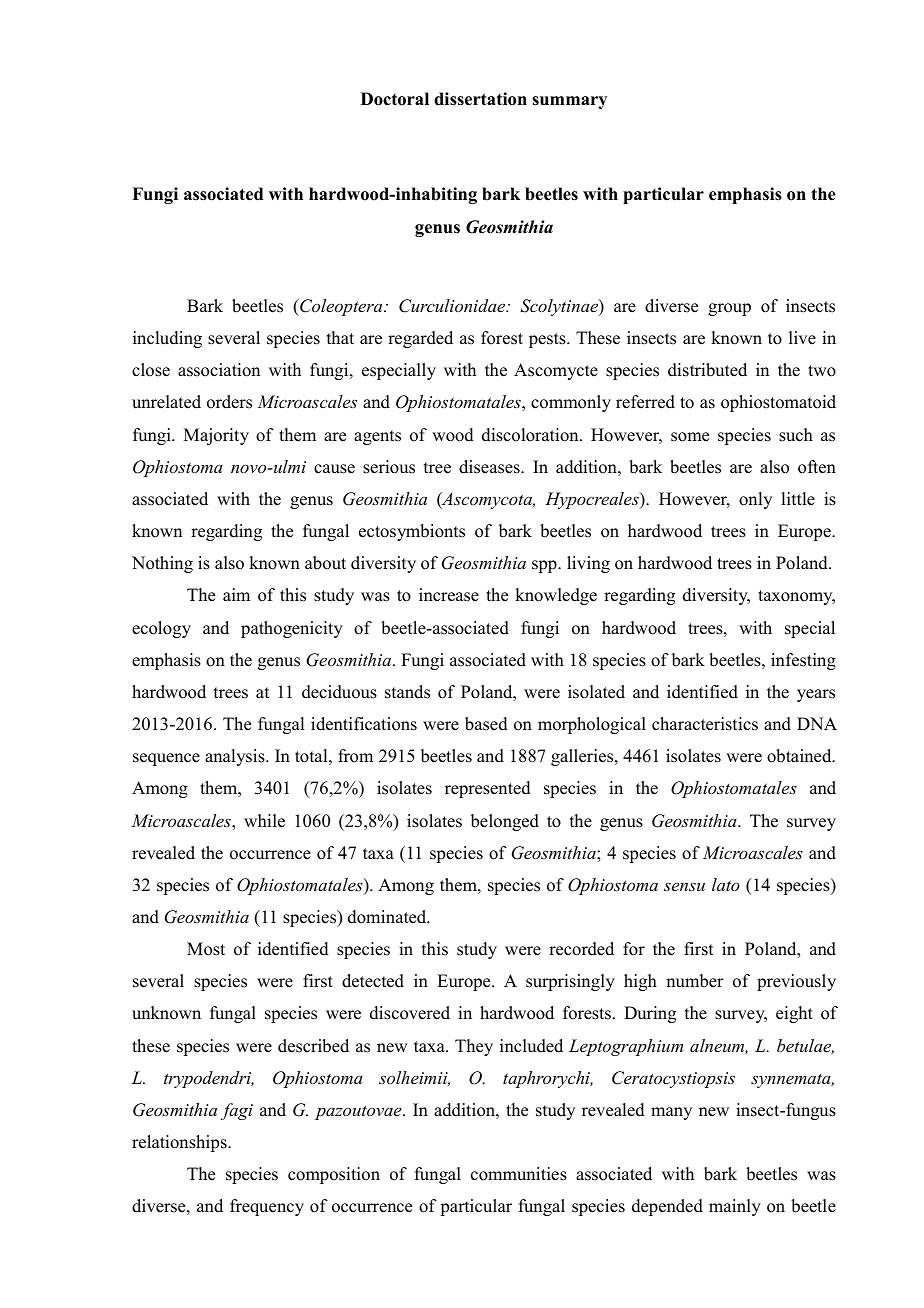  Describe the element at coordinates (569, 102) in the document. I see `summary` at that location.
